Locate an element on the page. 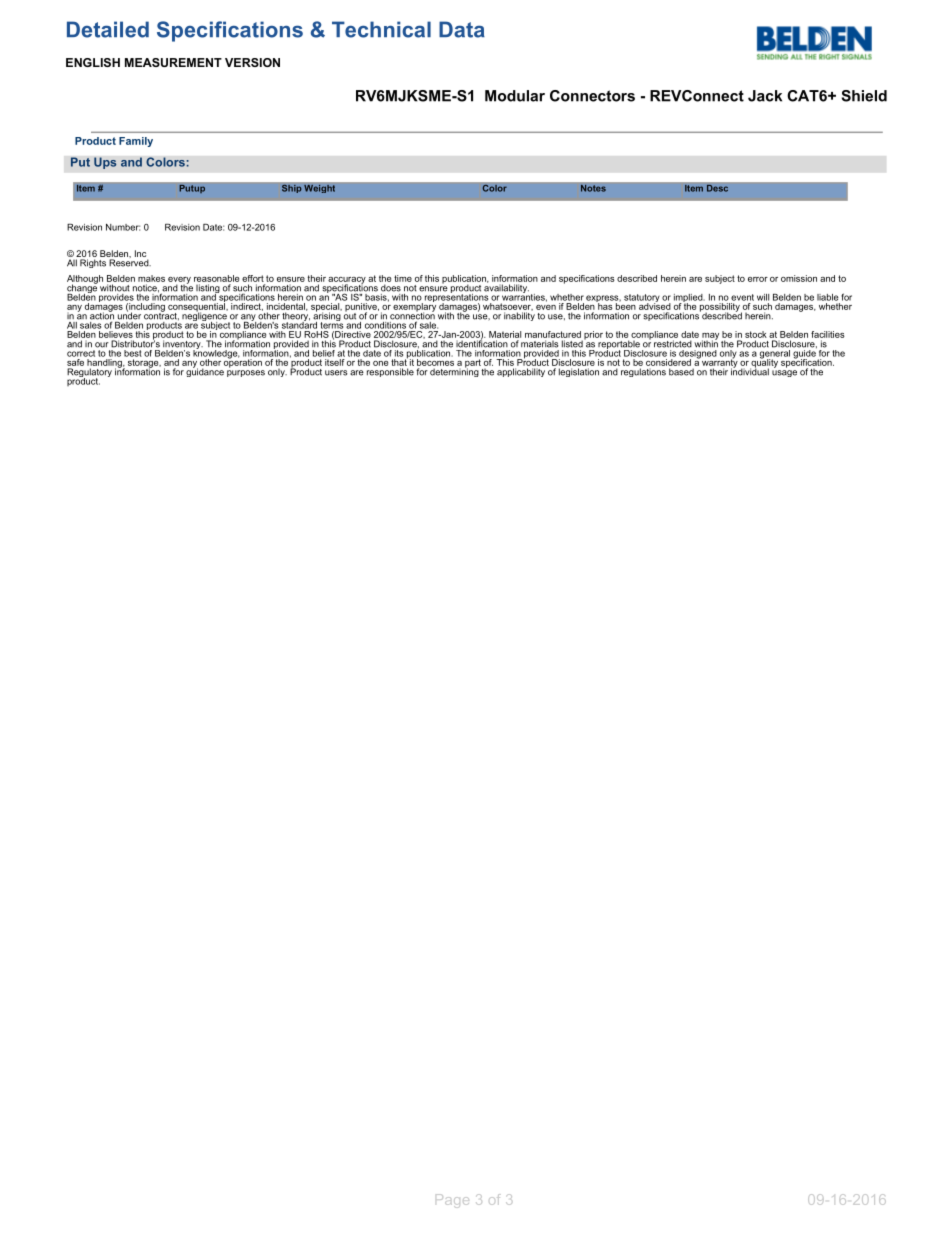  responsible is located at coordinates (390, 372).
